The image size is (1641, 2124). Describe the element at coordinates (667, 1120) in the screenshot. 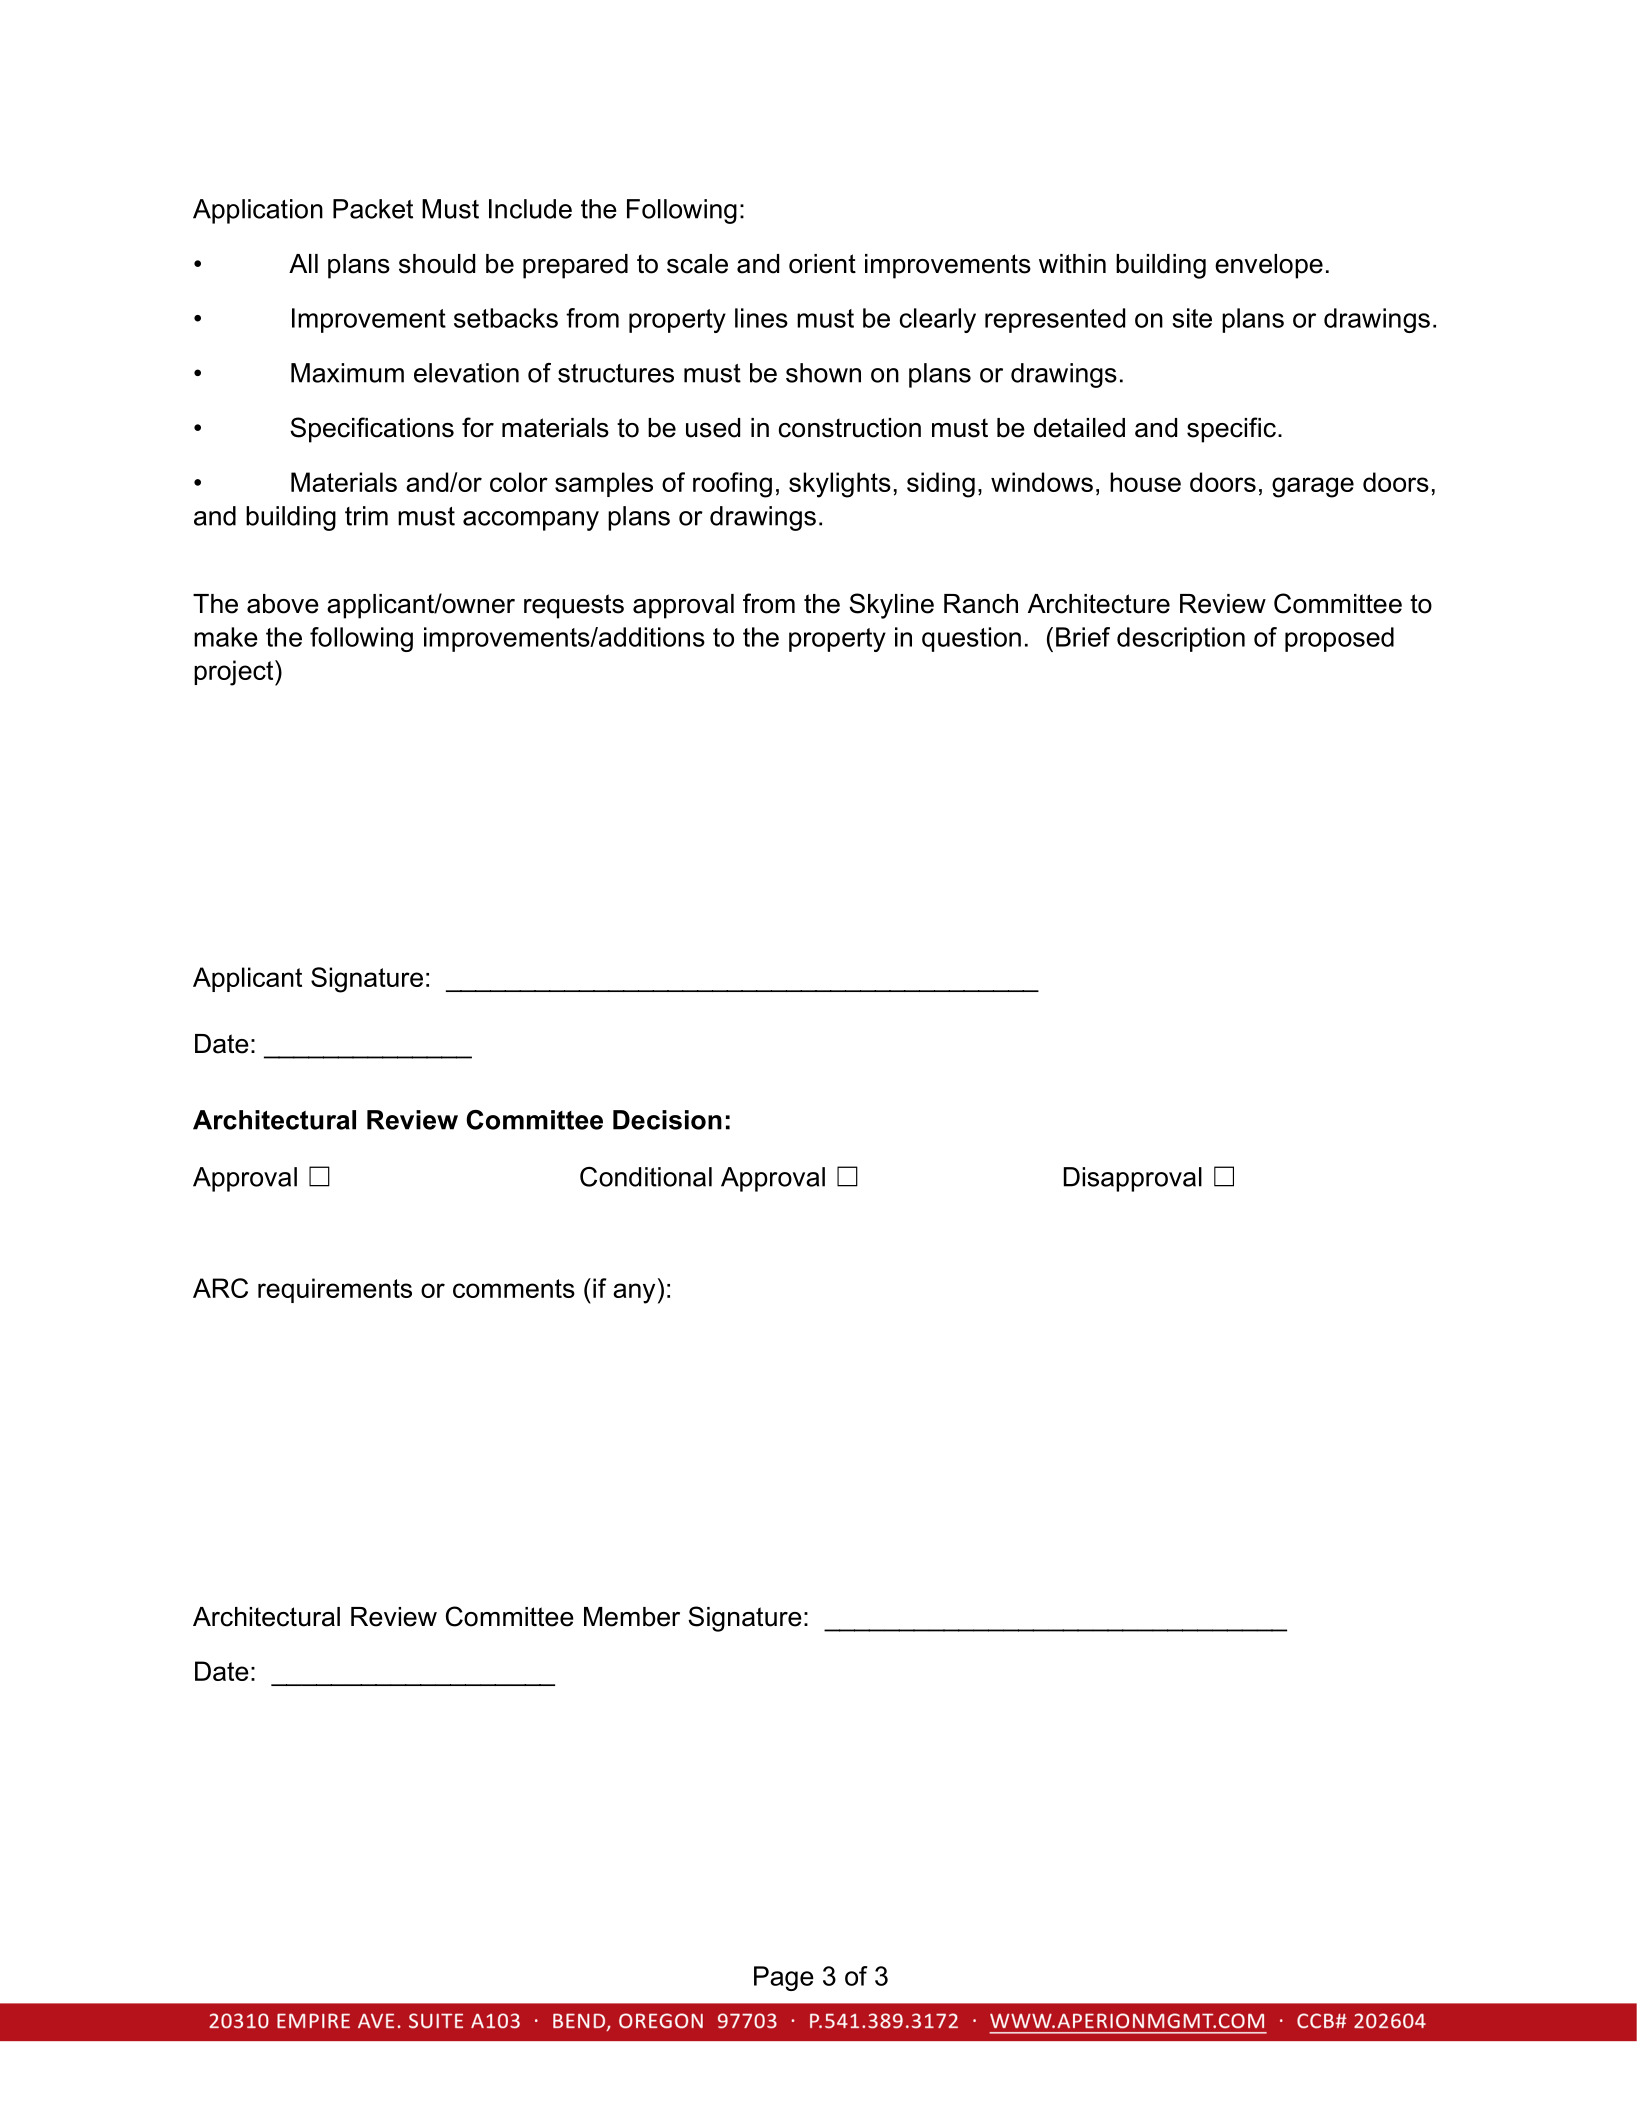

I see `Decision` at that location.
